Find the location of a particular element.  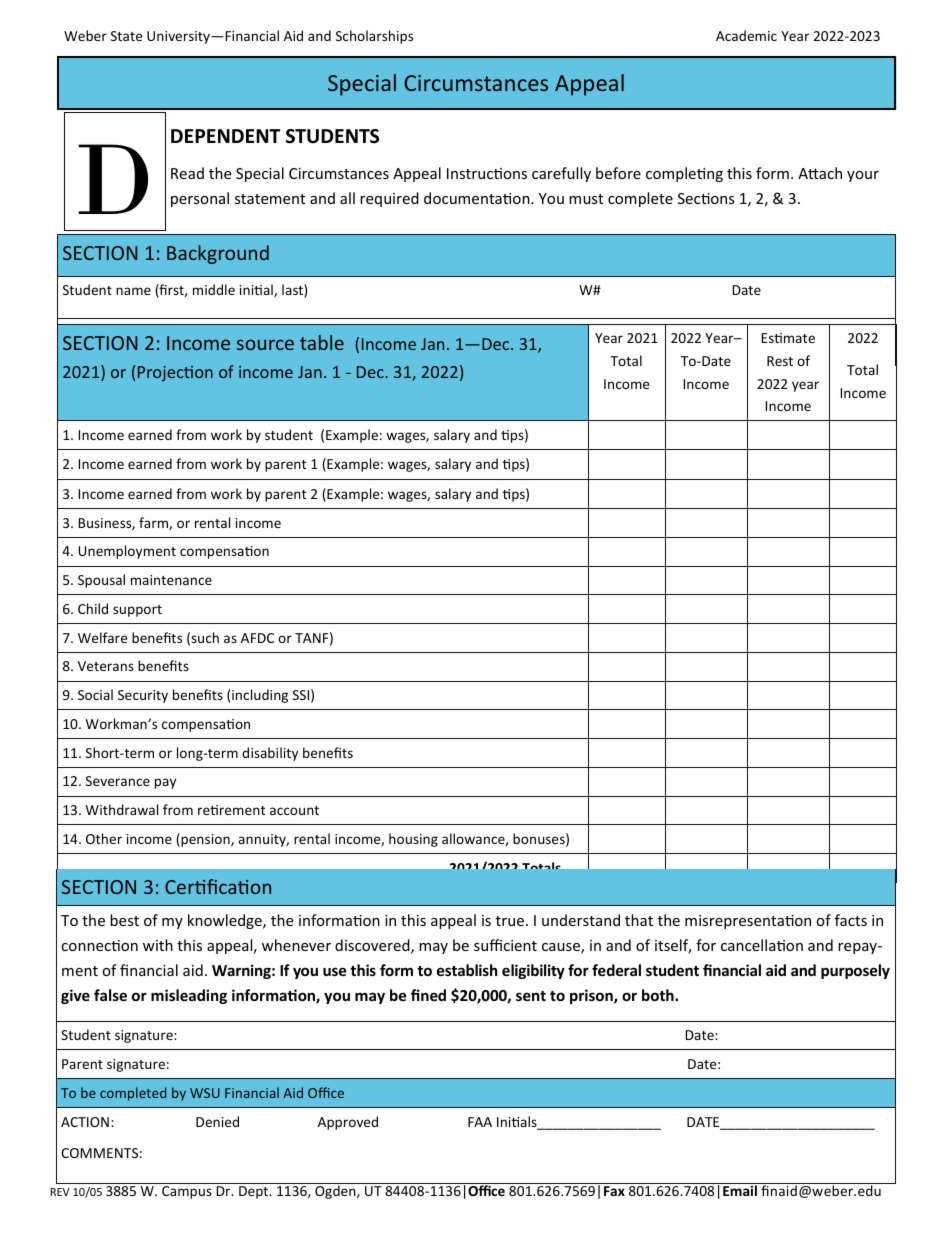

housing is located at coordinates (413, 840).
